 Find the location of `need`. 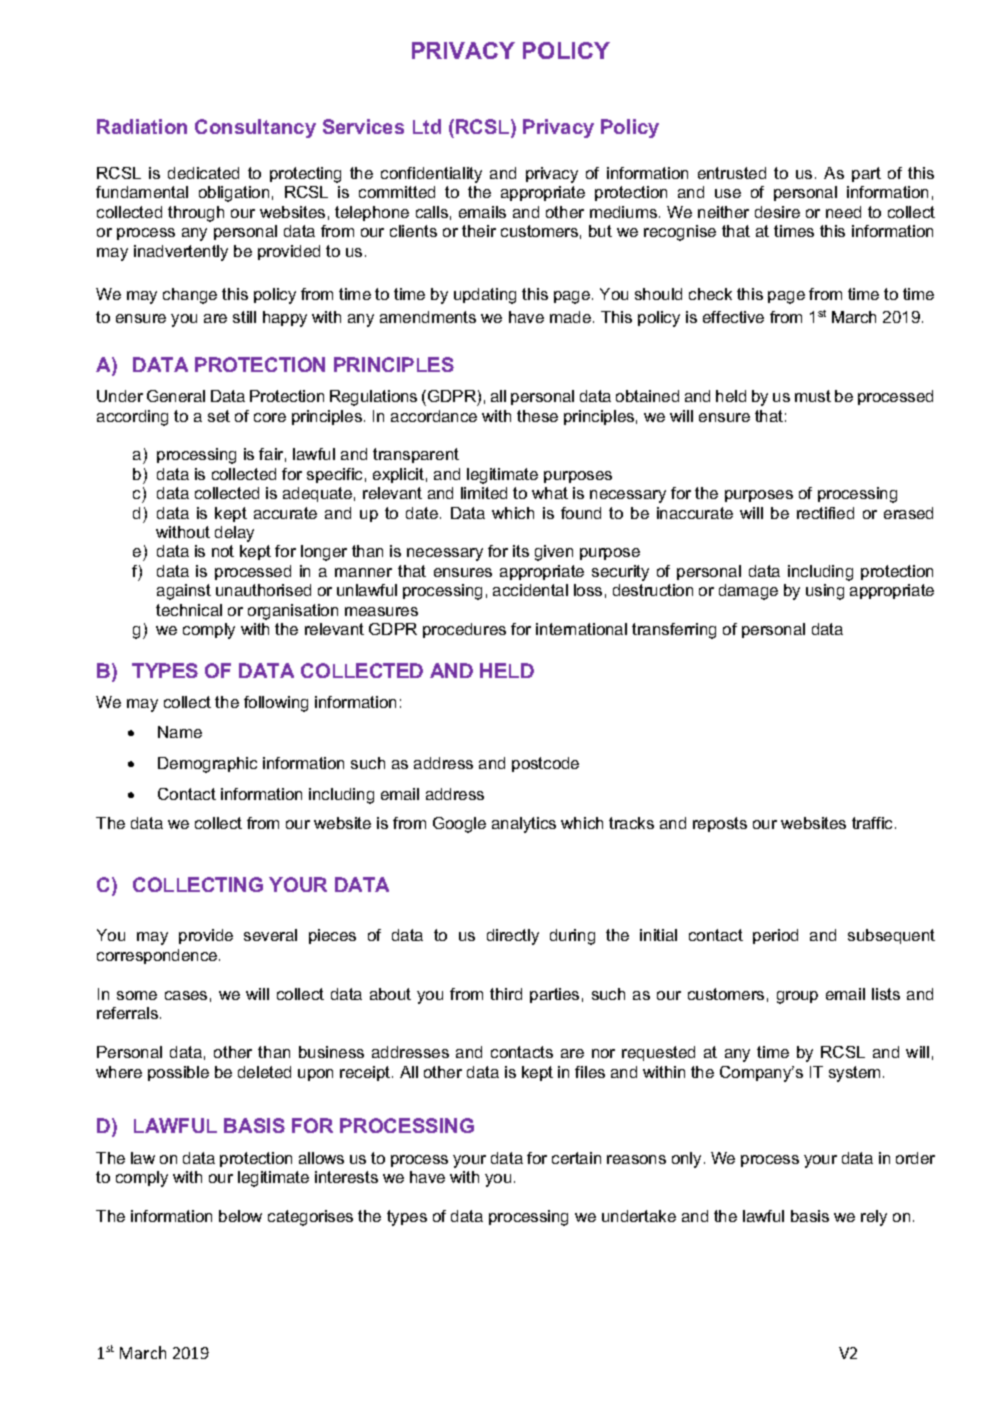

need is located at coordinates (843, 212).
